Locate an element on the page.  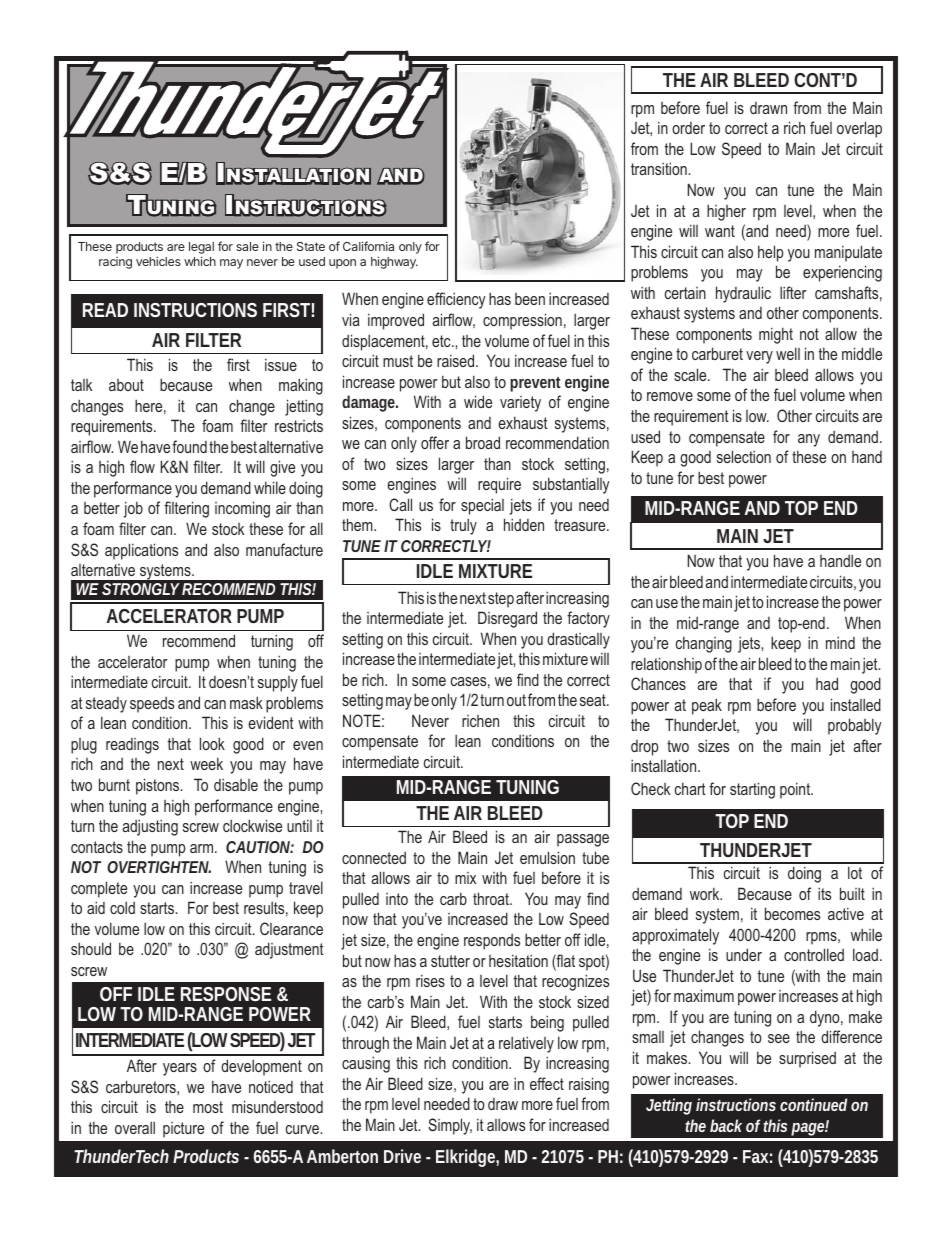
Drive is located at coordinates (402, 1156).
